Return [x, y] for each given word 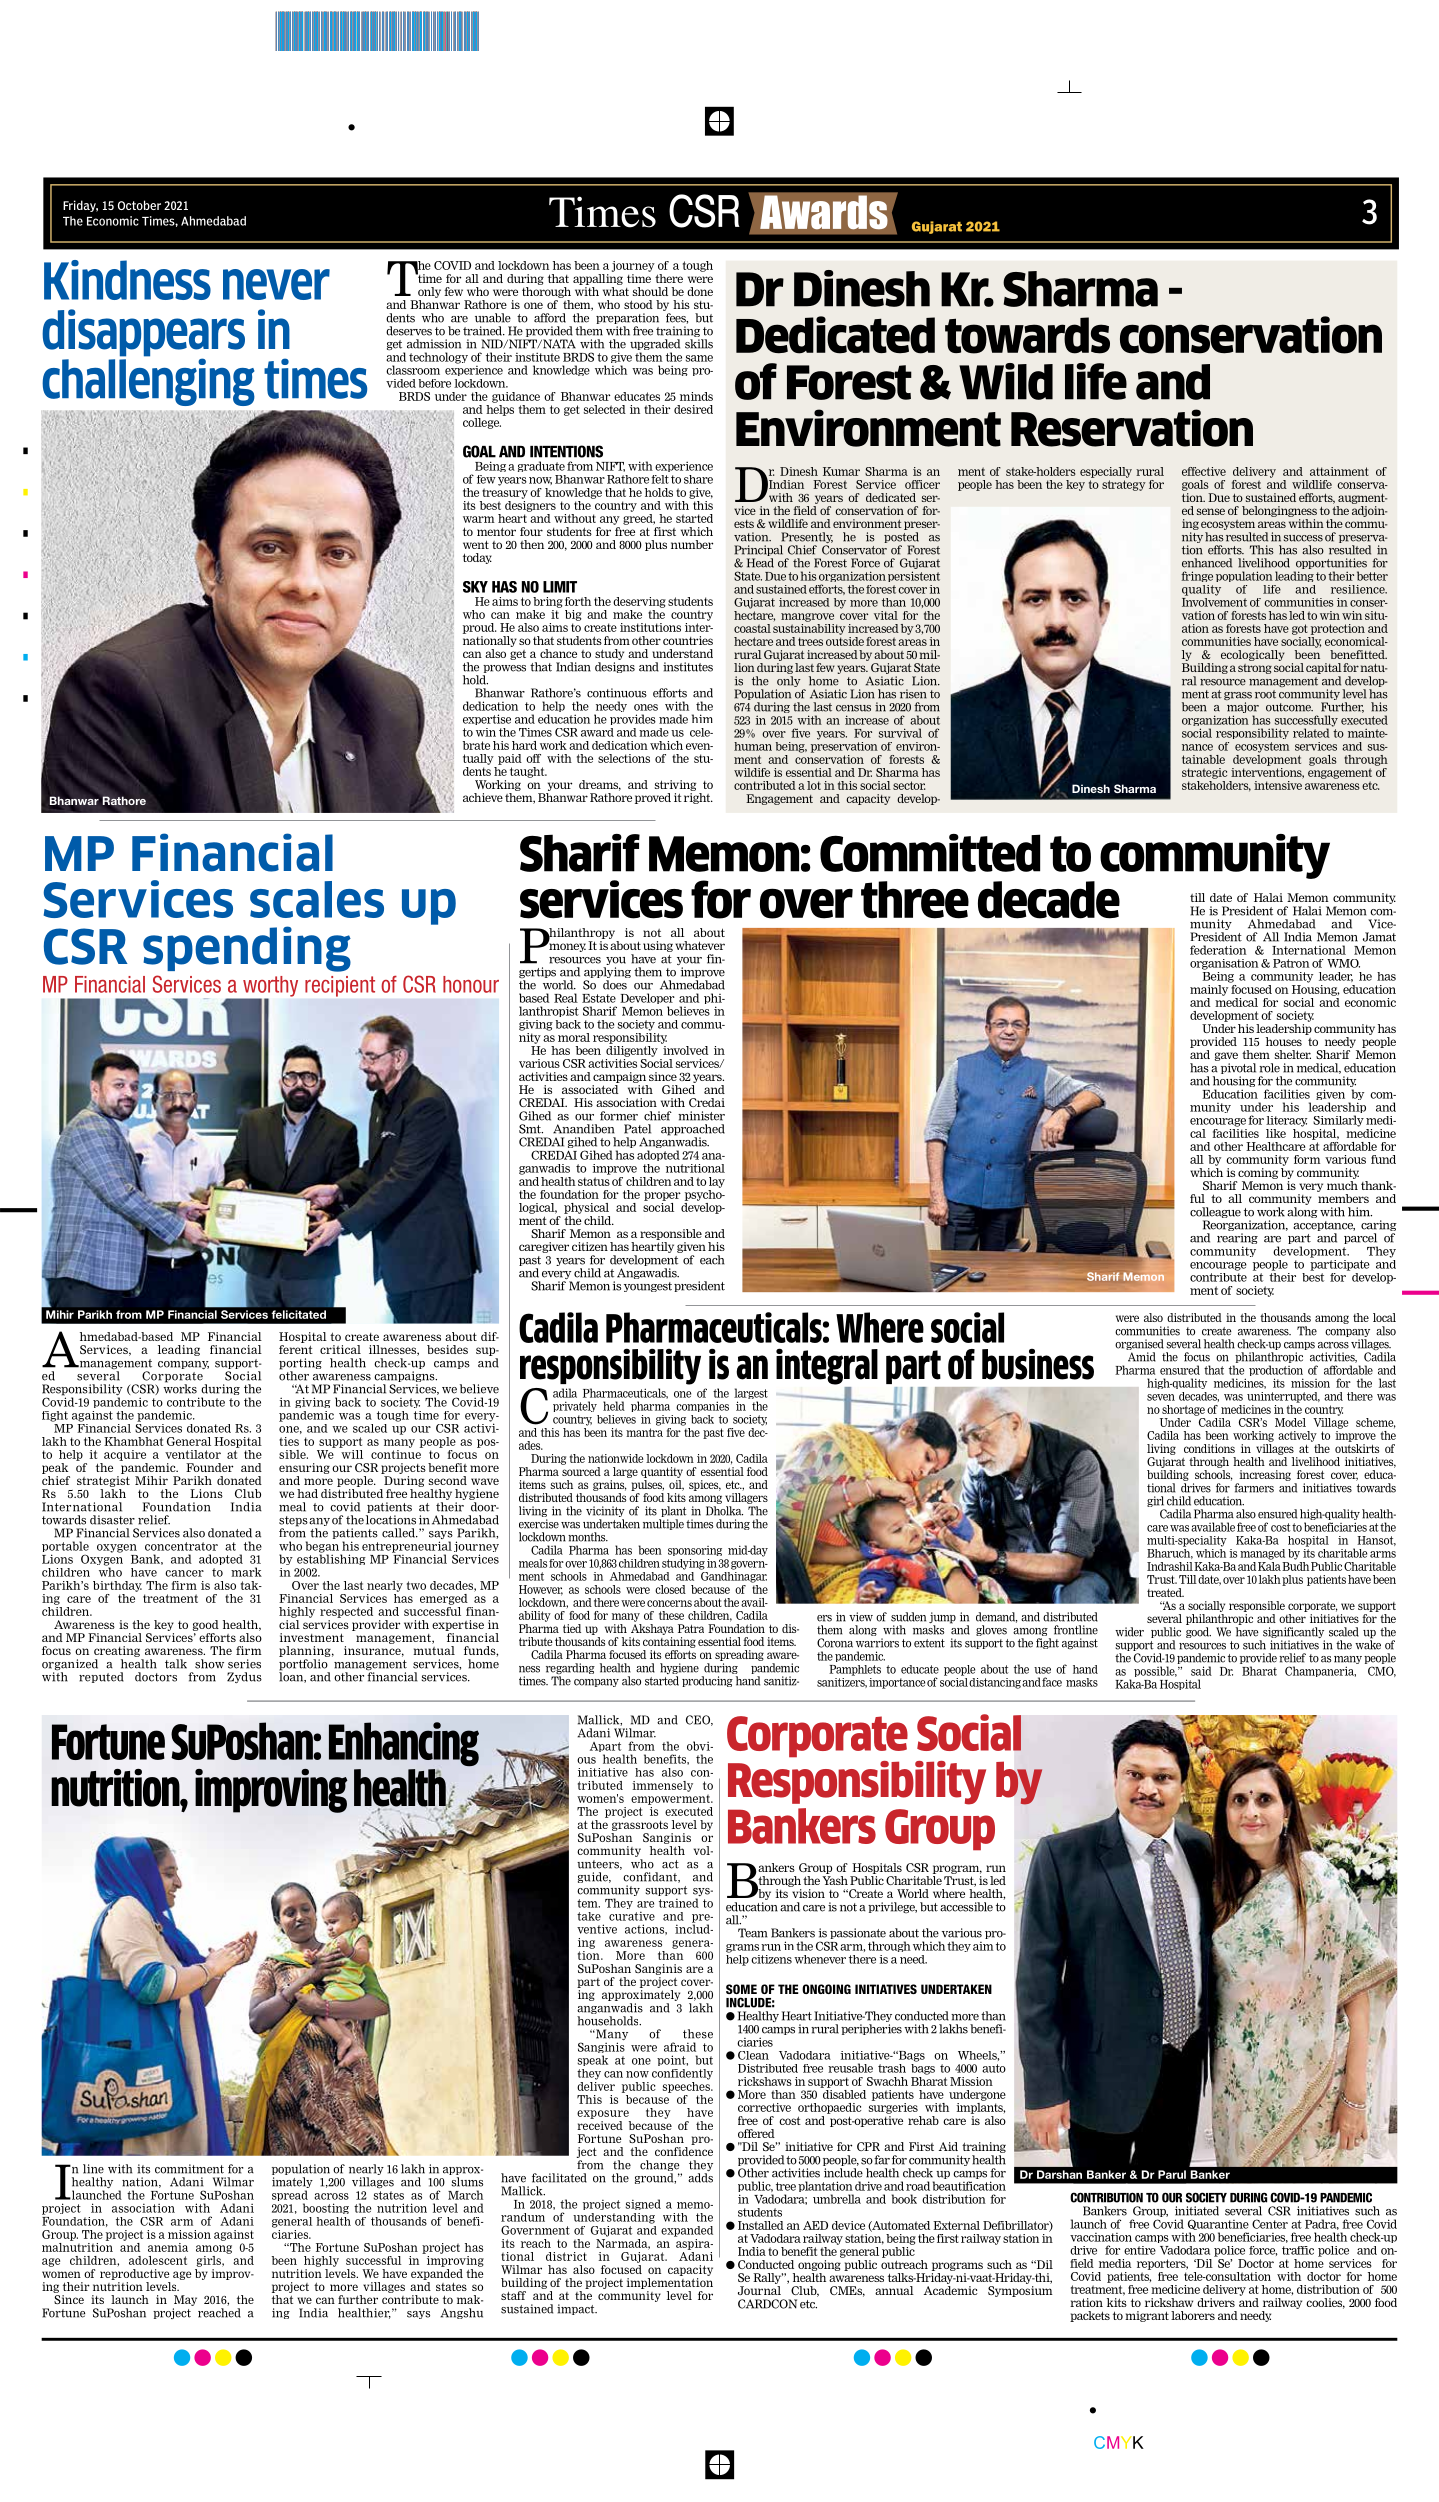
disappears [143, 334]
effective [1204, 471]
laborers [1193, 2315]
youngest [648, 1287]
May [185, 2302]
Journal [759, 2290]
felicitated [298, 1314]
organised [1139, 1346]
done [700, 291]
